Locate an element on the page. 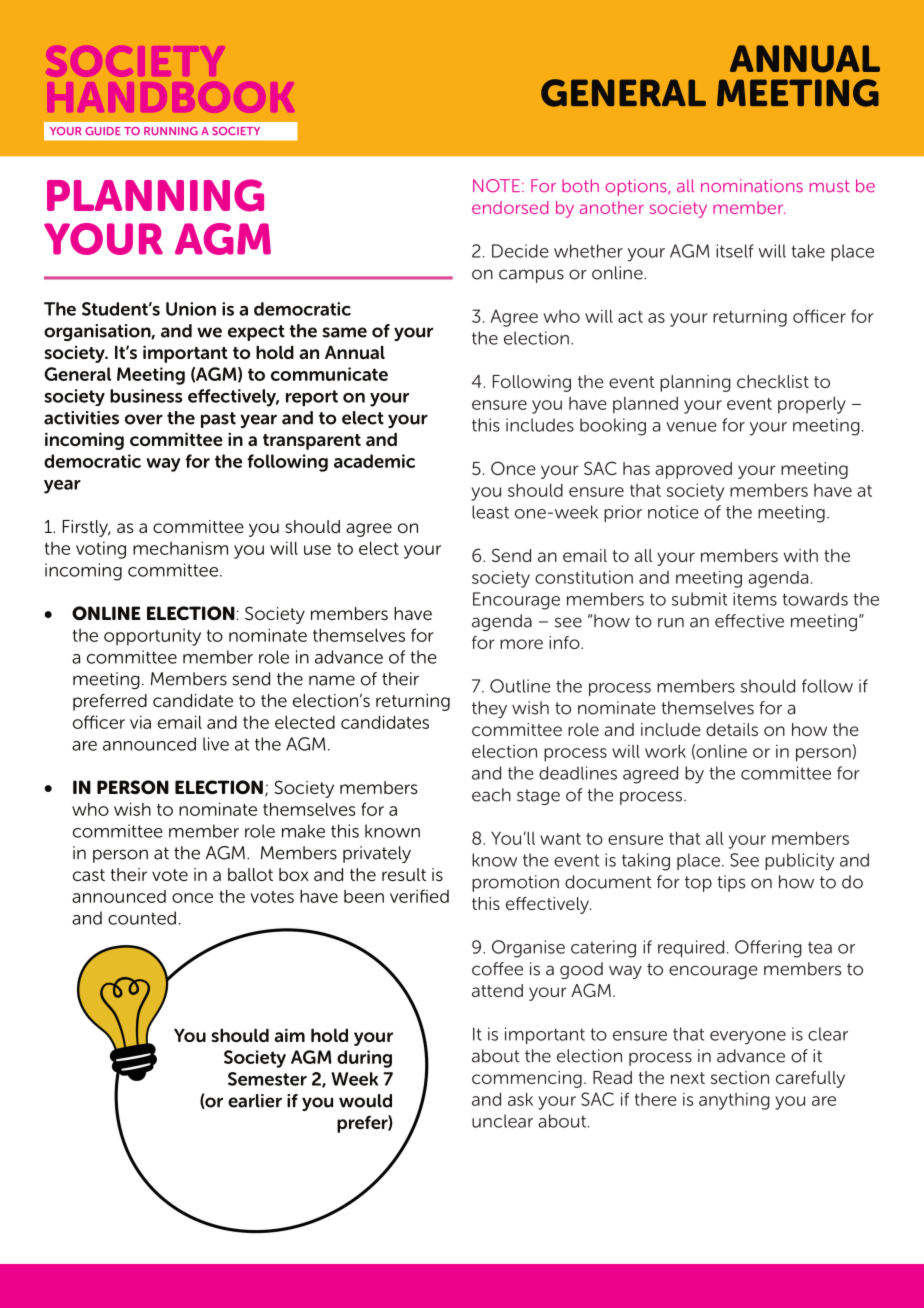 This document has width=924, height=1308. items is located at coordinates (755, 599).
